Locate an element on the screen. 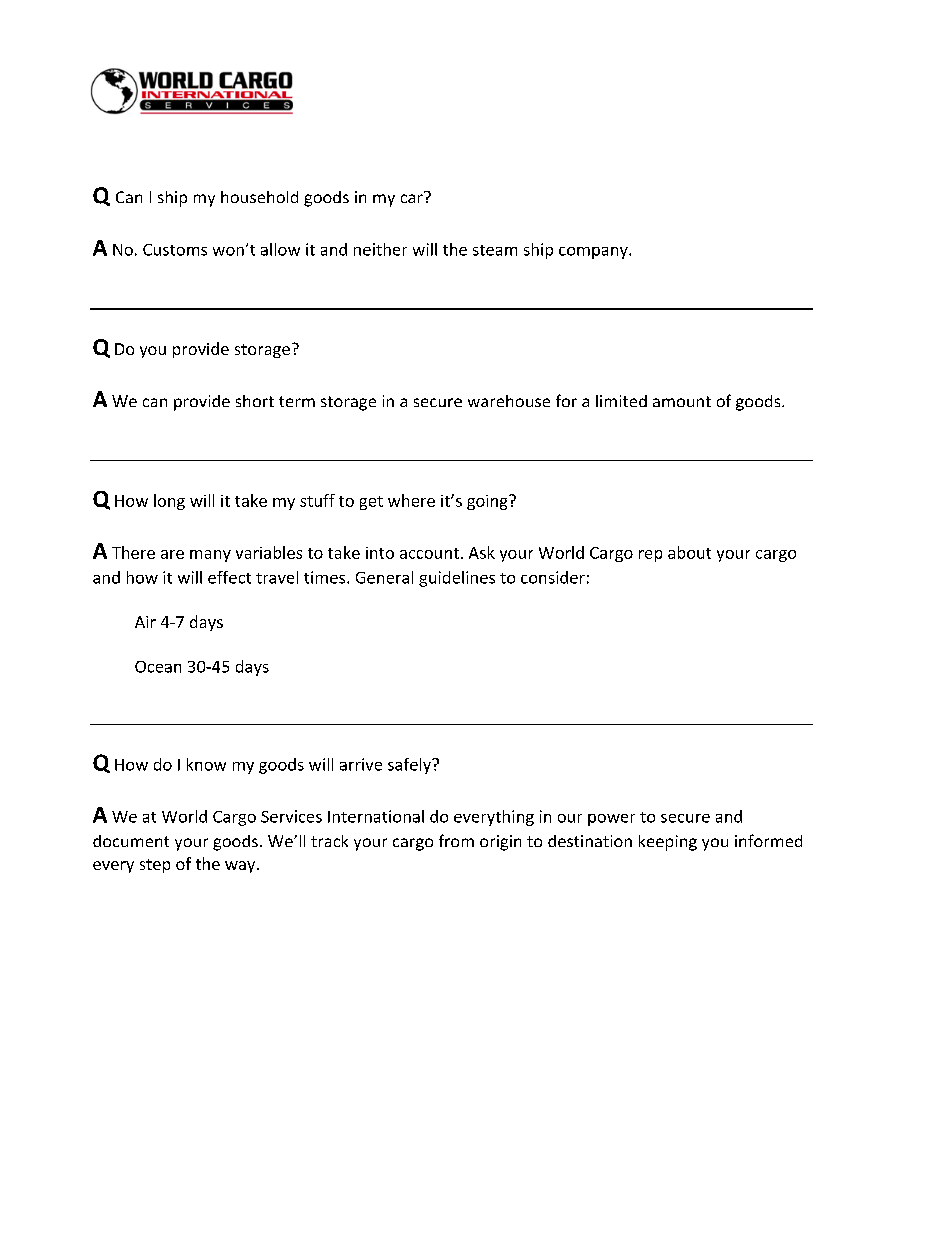 The image size is (952, 1233). household is located at coordinates (259, 197).
